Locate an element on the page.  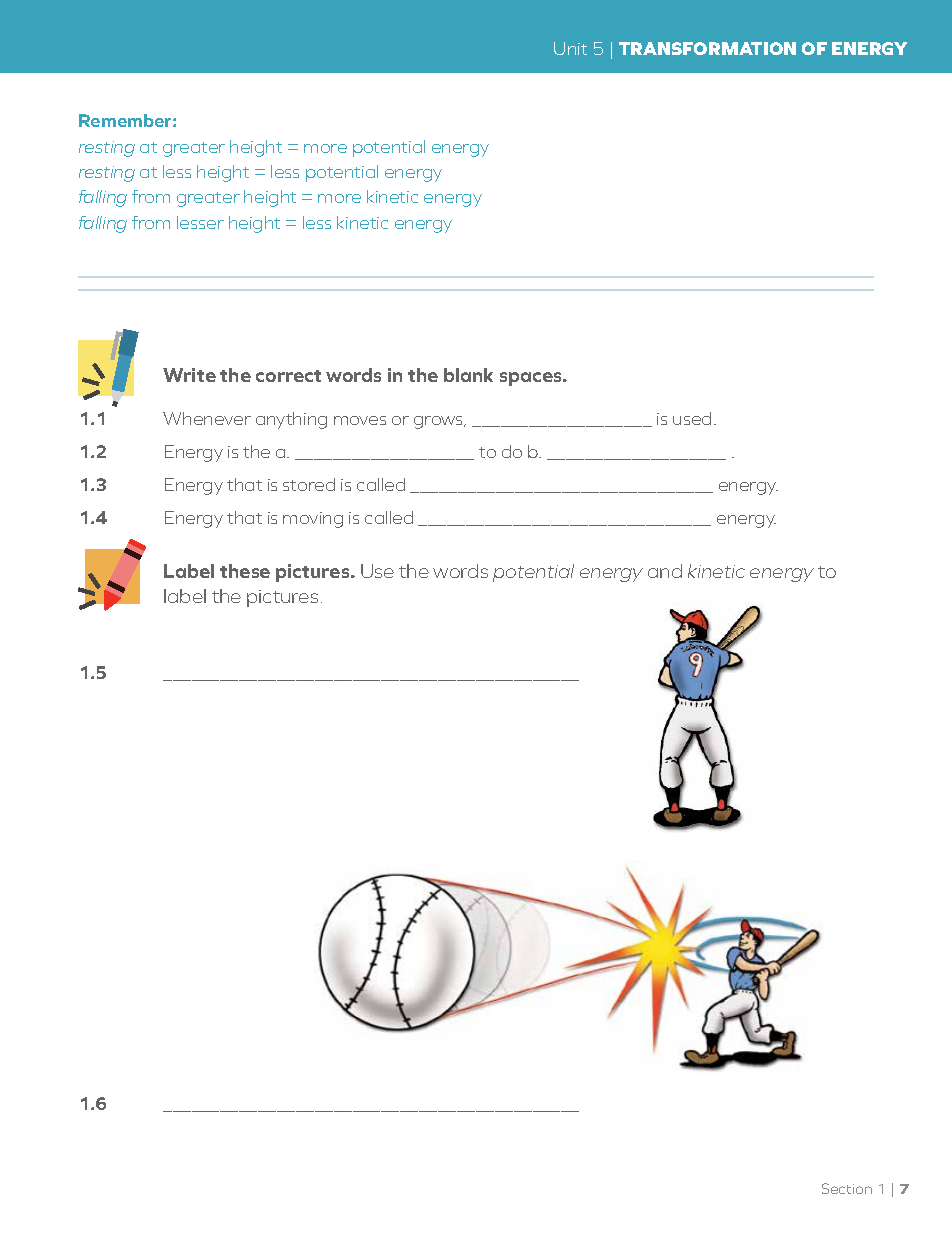
anything is located at coordinates (291, 420).
